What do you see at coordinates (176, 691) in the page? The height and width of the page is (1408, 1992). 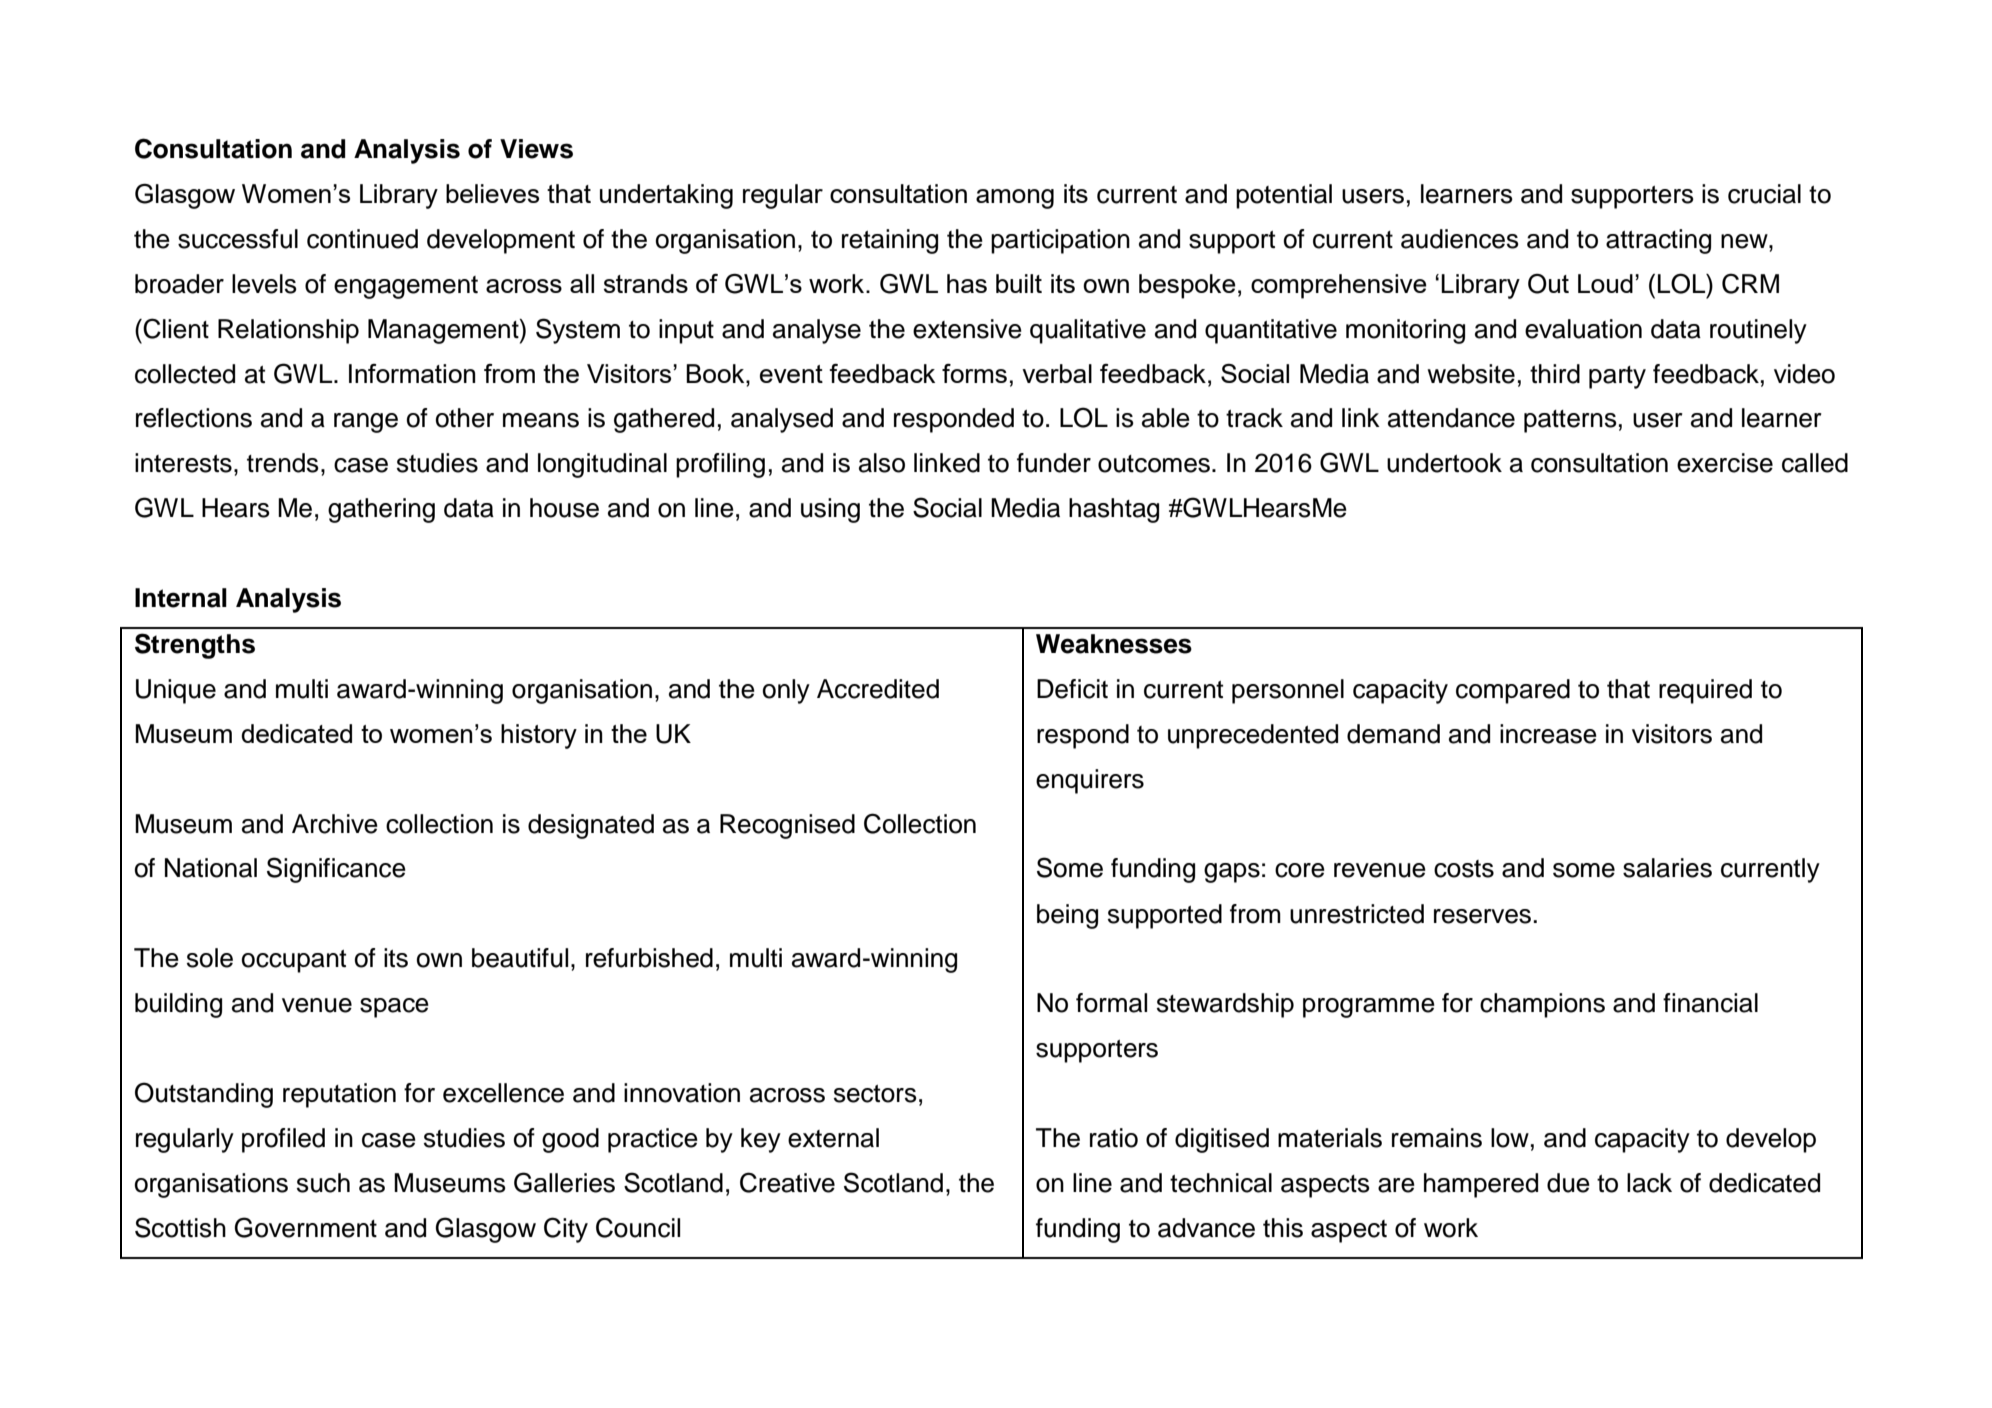 I see `Unique` at bounding box center [176, 691].
